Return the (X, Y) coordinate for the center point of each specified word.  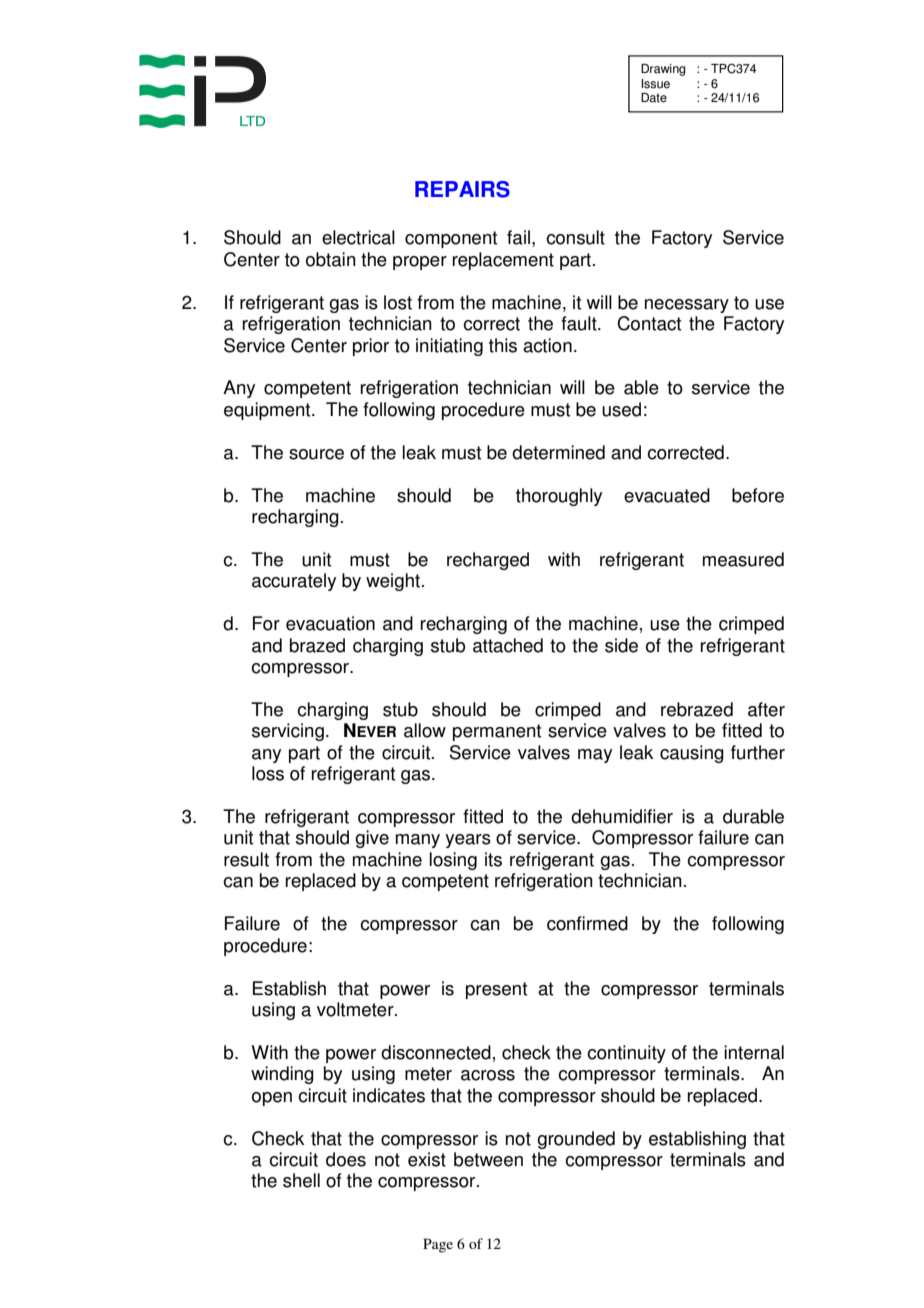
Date (654, 98)
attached (508, 645)
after (766, 709)
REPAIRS (462, 189)
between (488, 1159)
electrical (358, 237)
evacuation (330, 623)
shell (301, 1180)
